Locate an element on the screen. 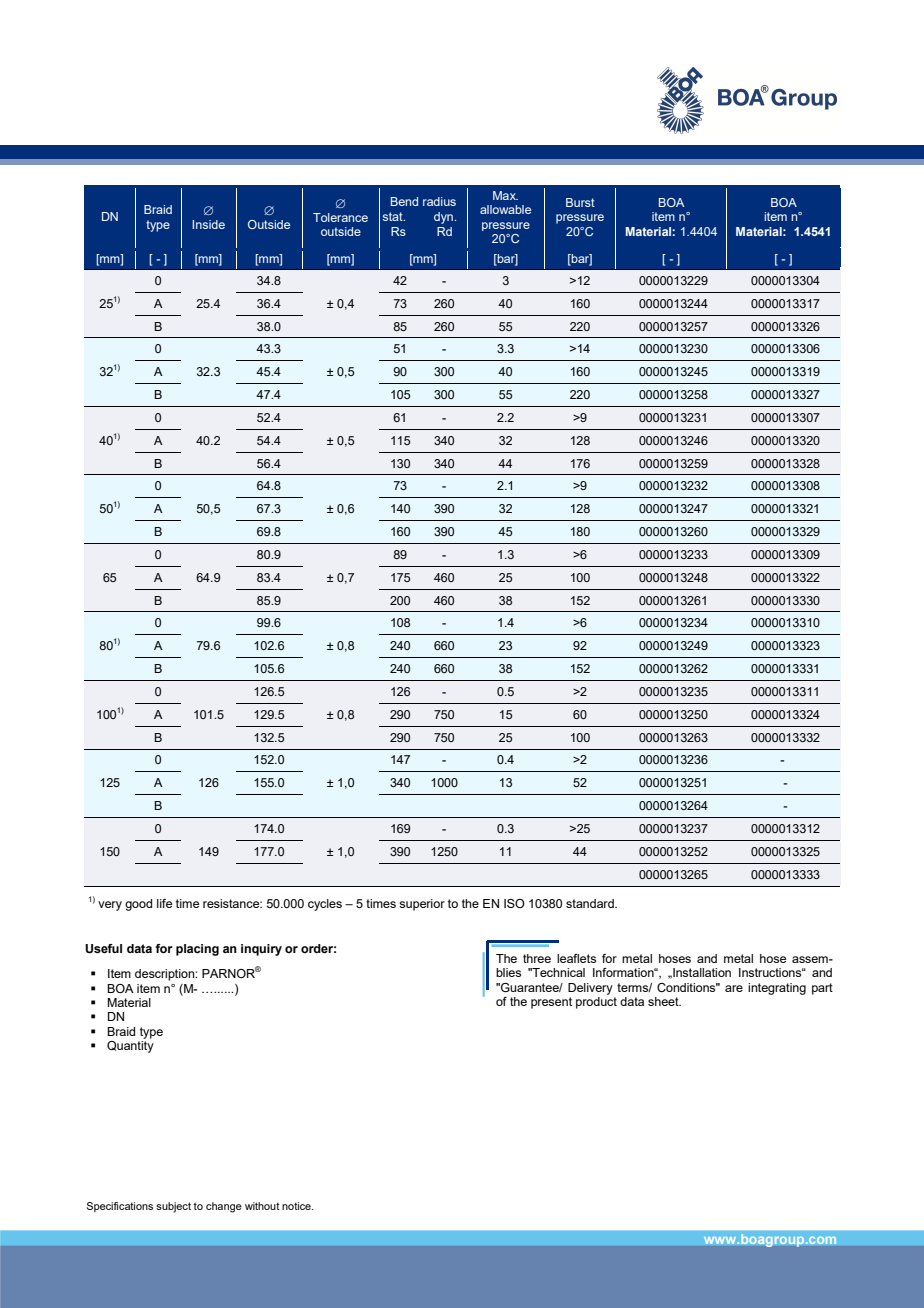 Image resolution: width=924 pixels, height=1308 pixels. notice is located at coordinates (297, 1206).
